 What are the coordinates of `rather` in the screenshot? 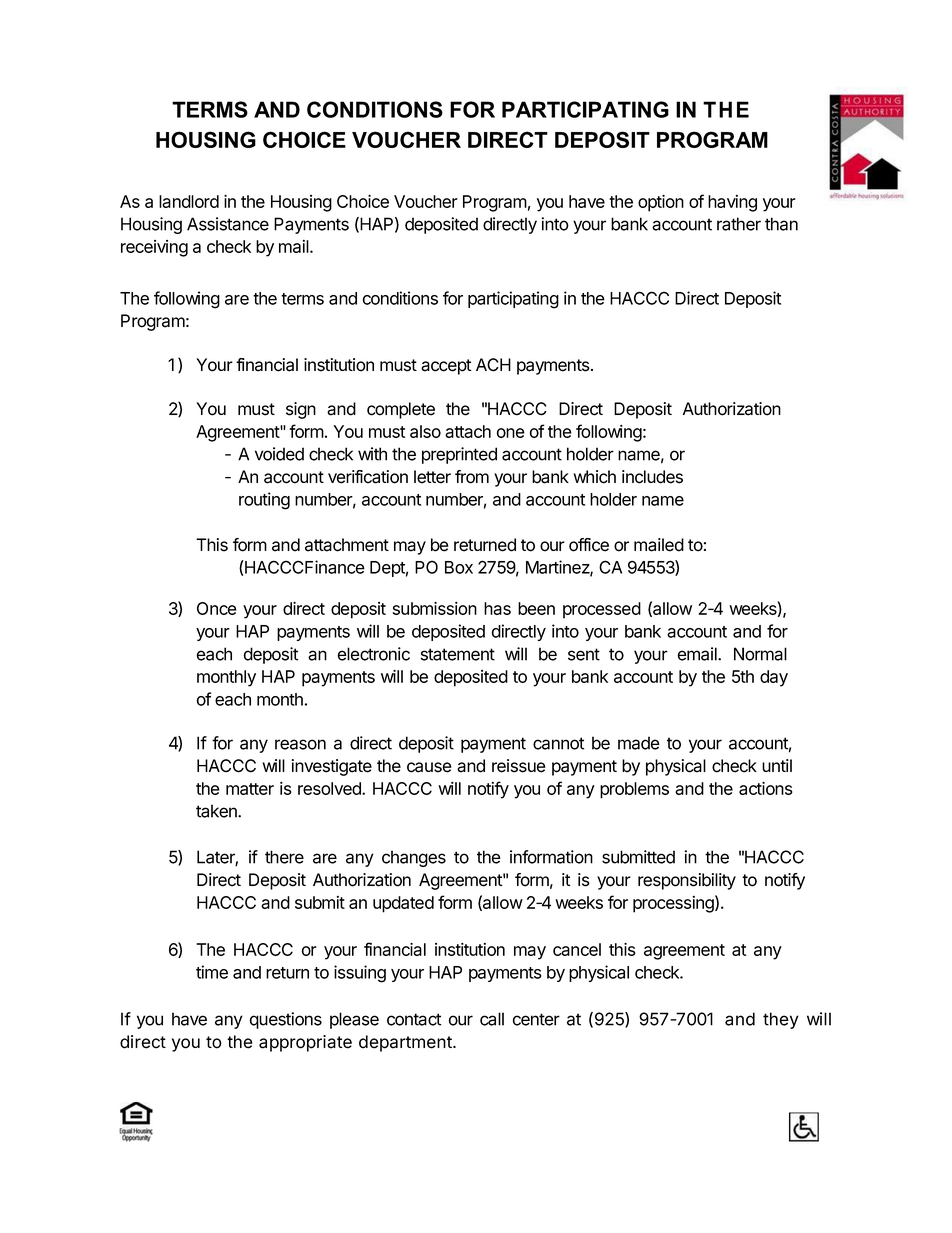 It's located at (739, 224).
